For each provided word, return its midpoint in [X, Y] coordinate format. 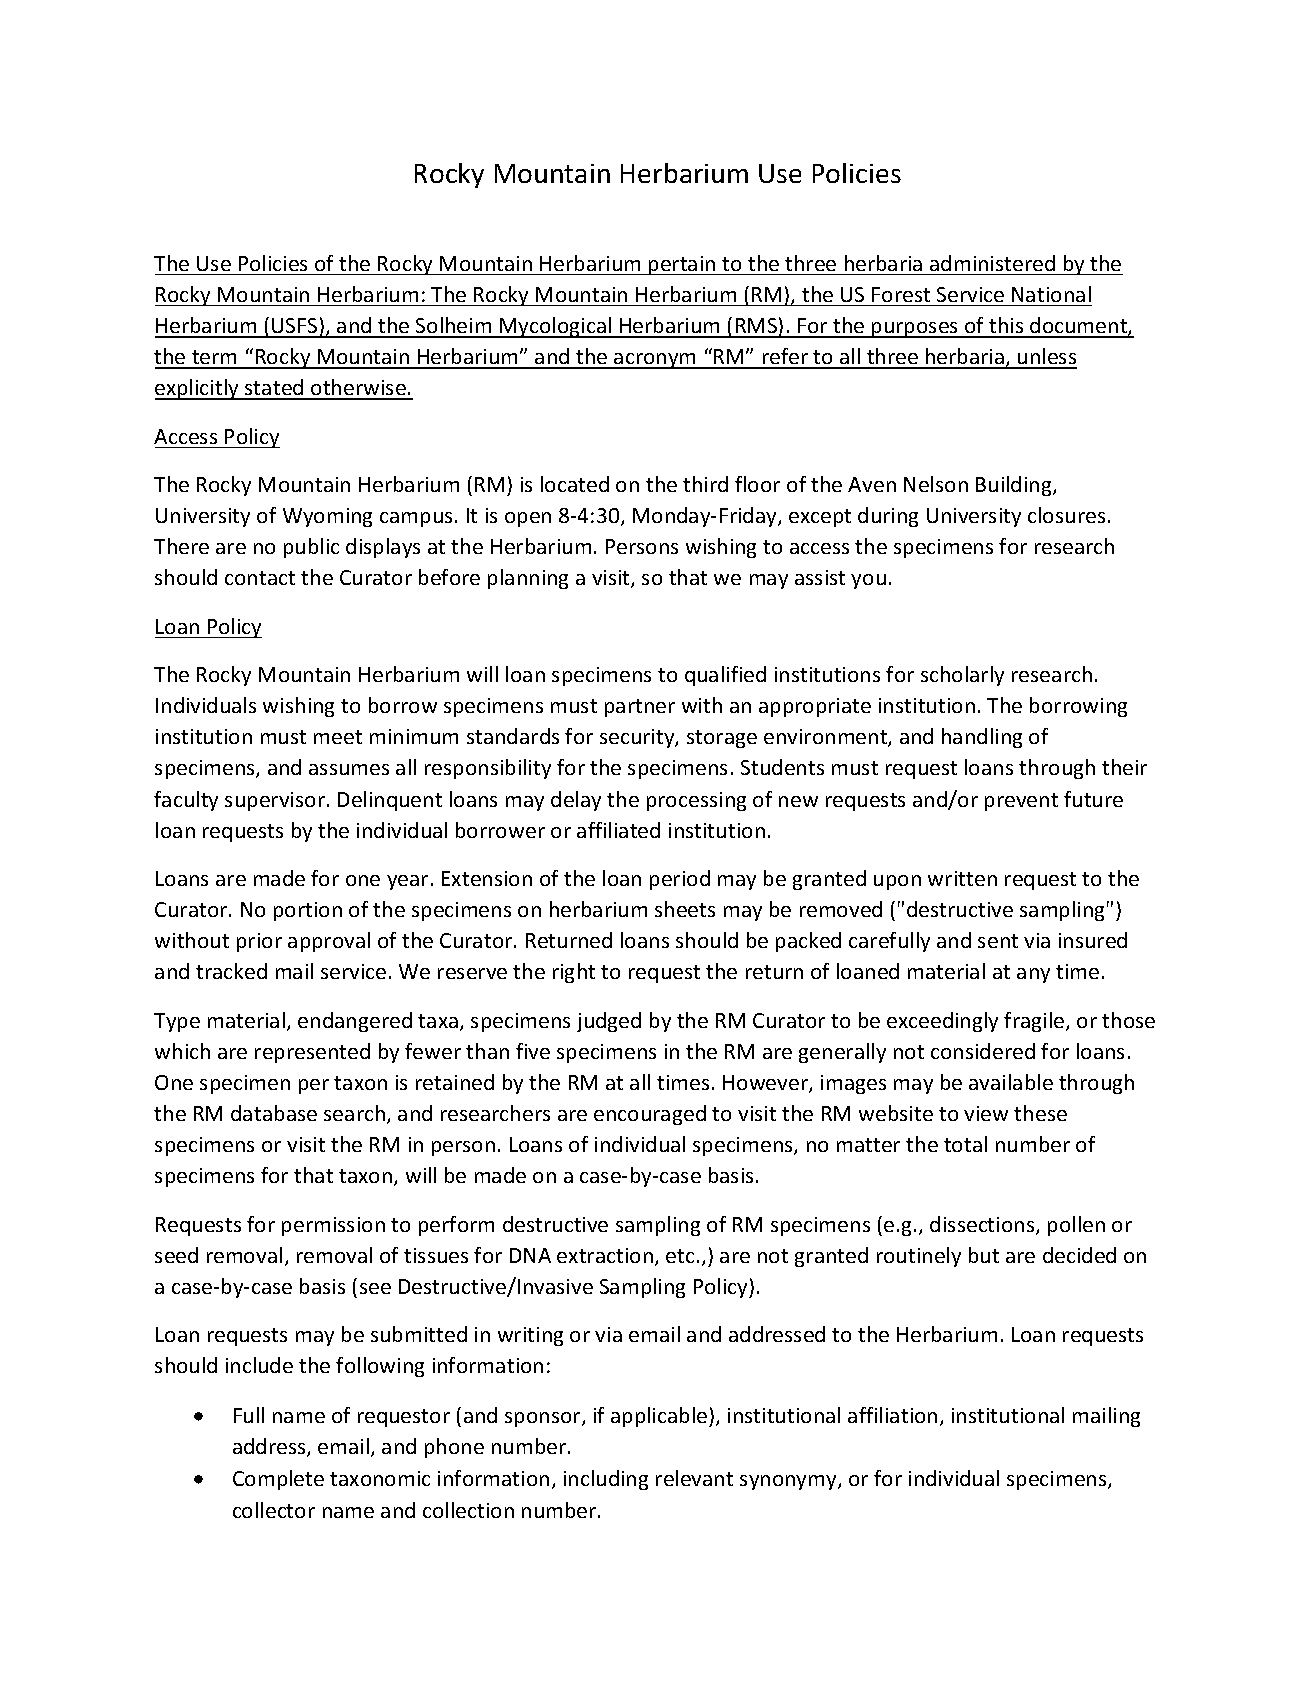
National [1051, 294]
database [274, 1113]
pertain [682, 265]
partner [640, 708]
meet [338, 737]
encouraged [650, 1115]
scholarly [962, 676]
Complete [278, 1480]
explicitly [198, 389]
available [1011, 1082]
